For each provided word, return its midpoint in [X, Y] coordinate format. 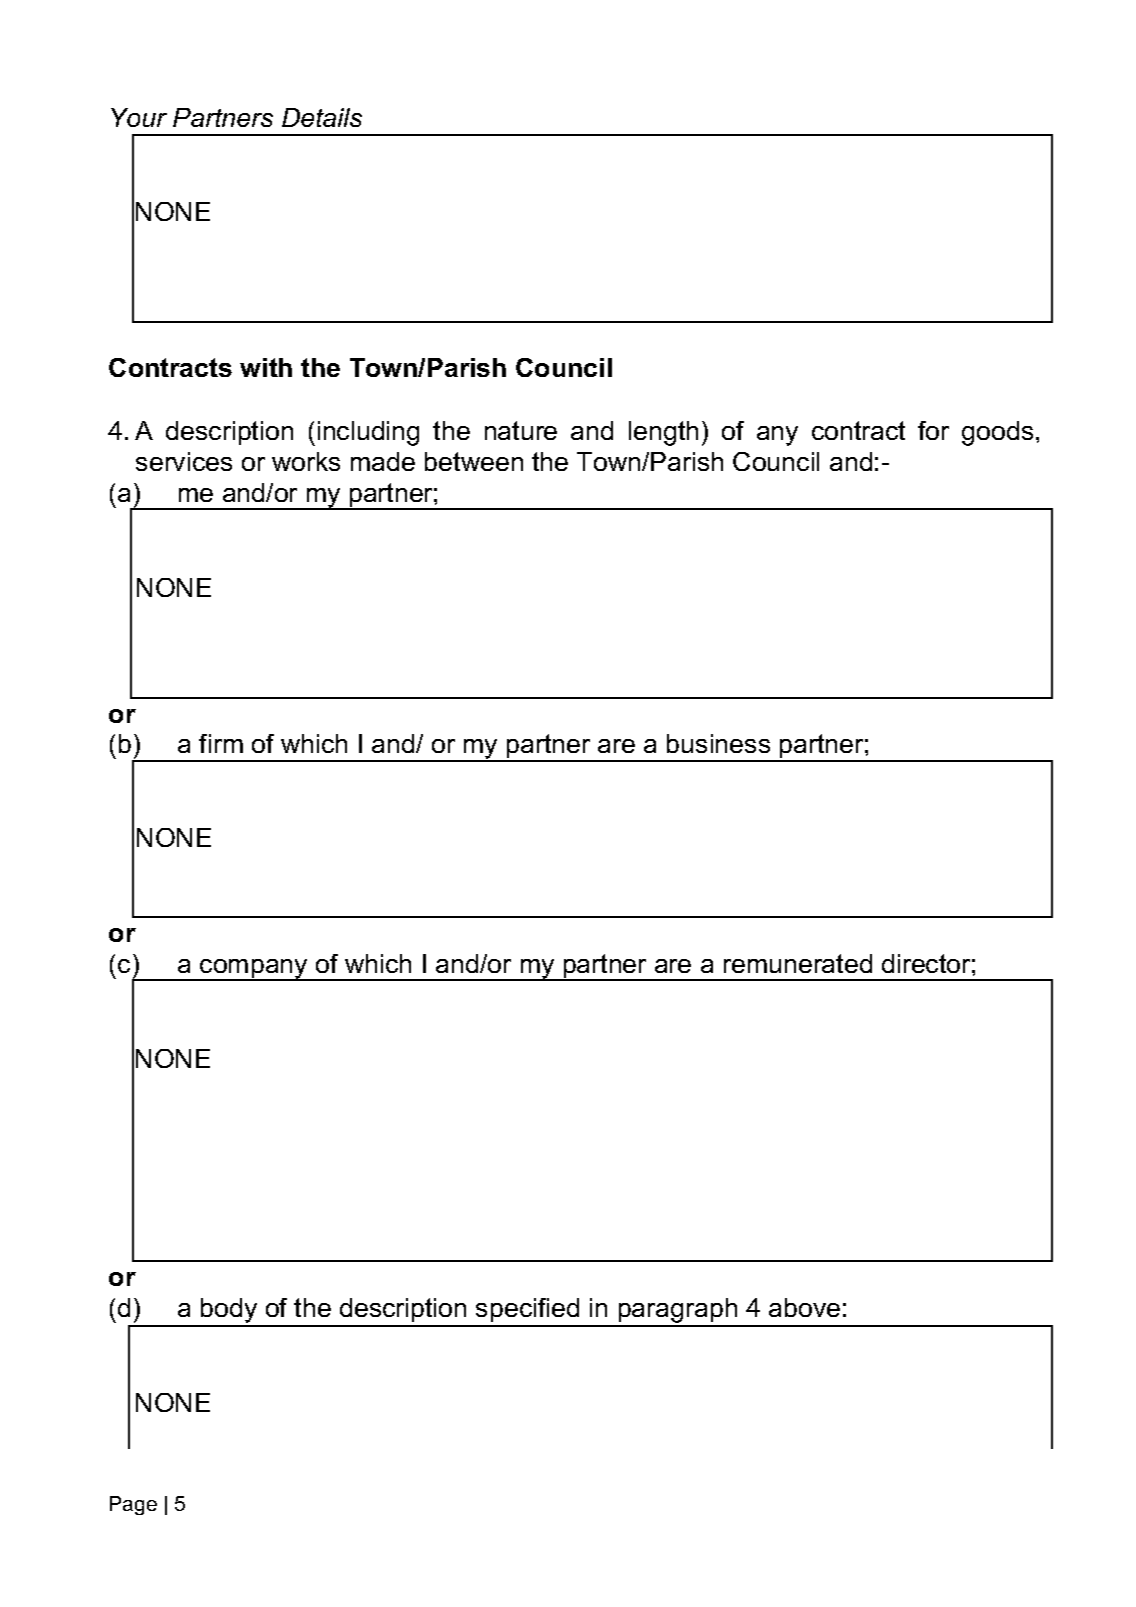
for [933, 430]
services [184, 461]
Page [133, 1505]
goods [997, 433]
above [804, 1307]
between [474, 461]
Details [322, 117]
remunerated [798, 963]
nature [521, 430]
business [718, 743]
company [254, 970]
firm [221, 743]
